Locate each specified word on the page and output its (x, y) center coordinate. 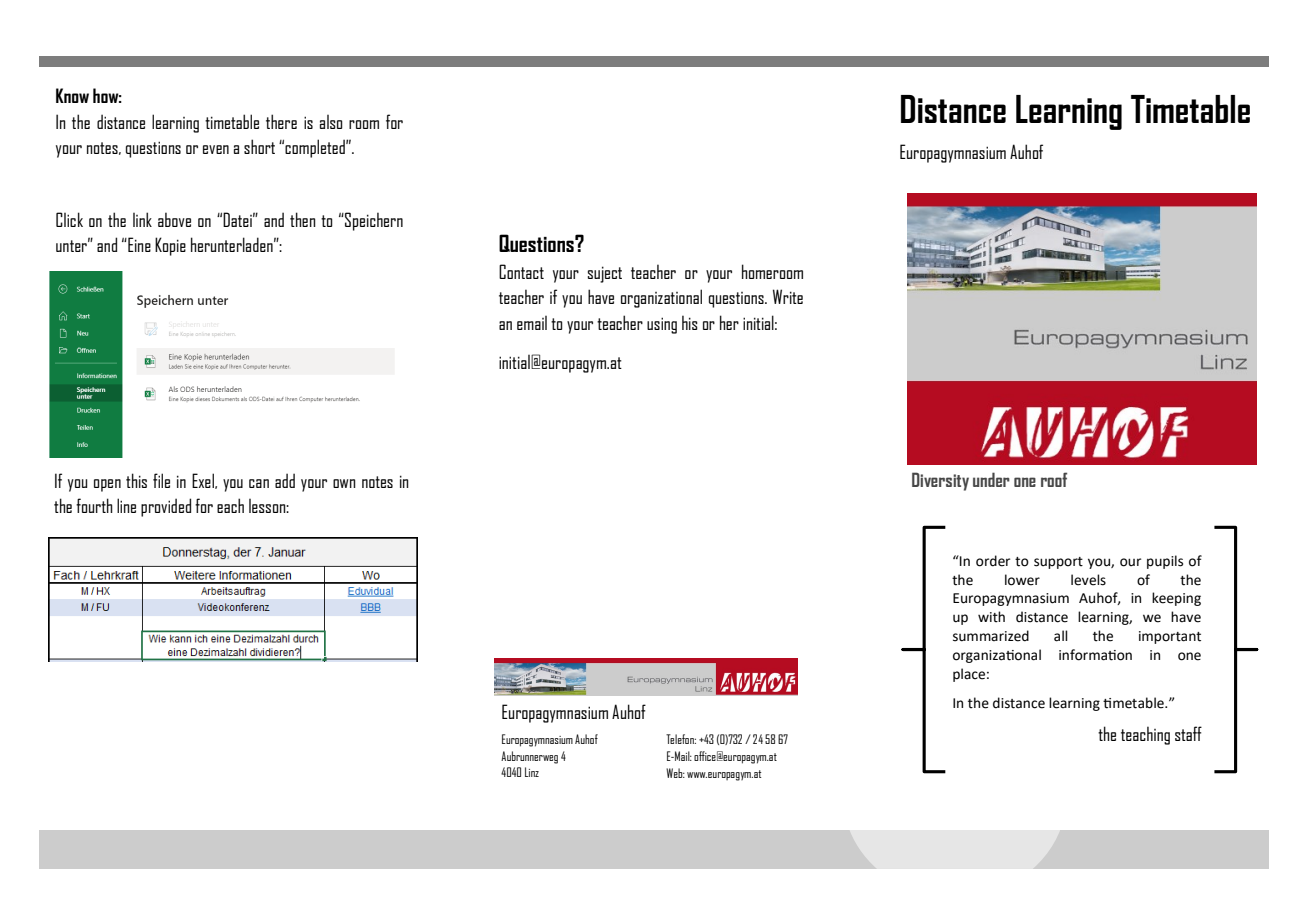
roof (1054, 479)
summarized (991, 636)
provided (166, 507)
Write (788, 296)
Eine (138, 244)
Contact (521, 271)
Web (675, 773)
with (991, 617)
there (281, 121)
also (331, 122)
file (161, 480)
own (344, 483)
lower (1022, 580)
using (662, 325)
